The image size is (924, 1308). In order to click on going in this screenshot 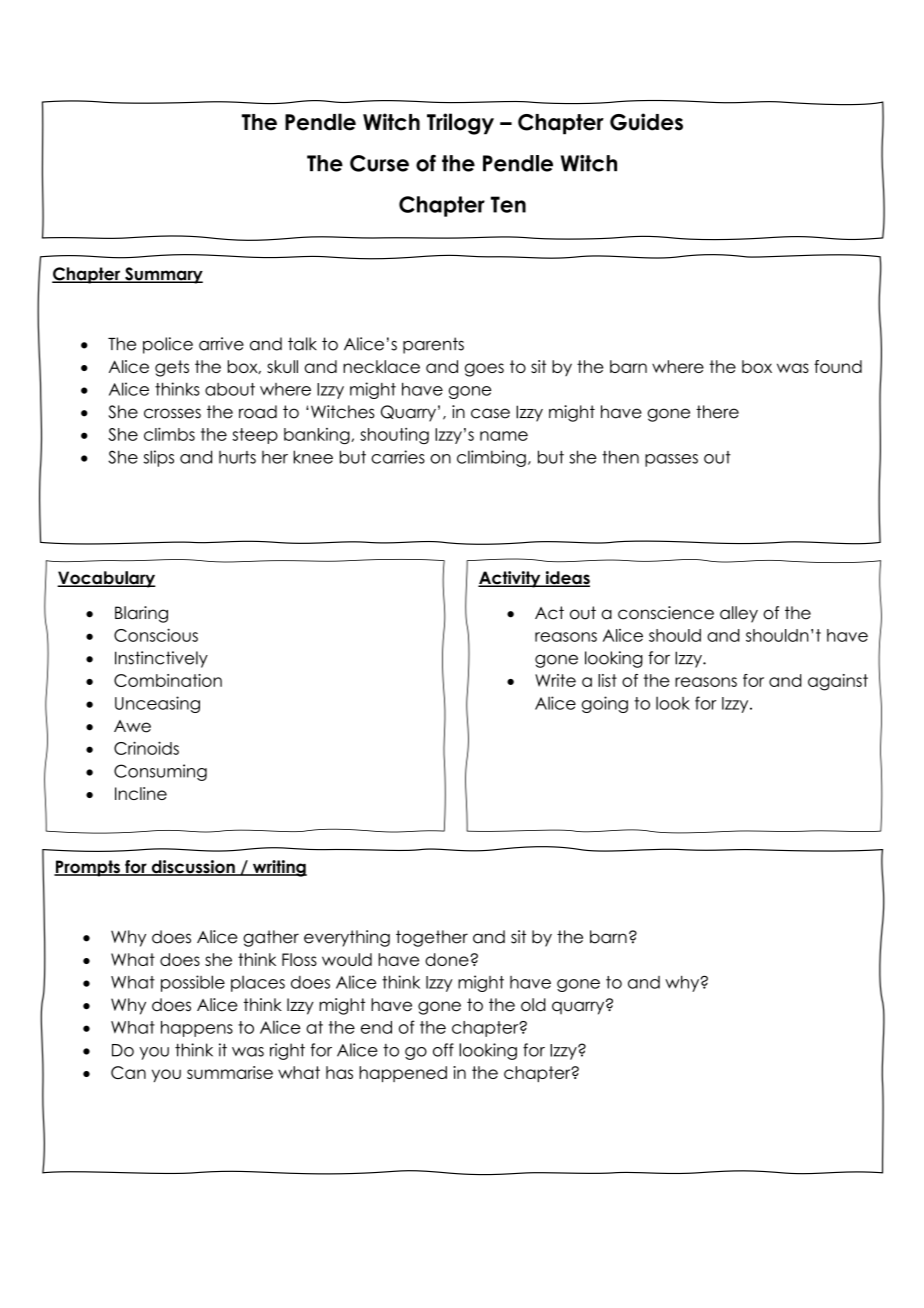, I will do `click(605, 704)`.
